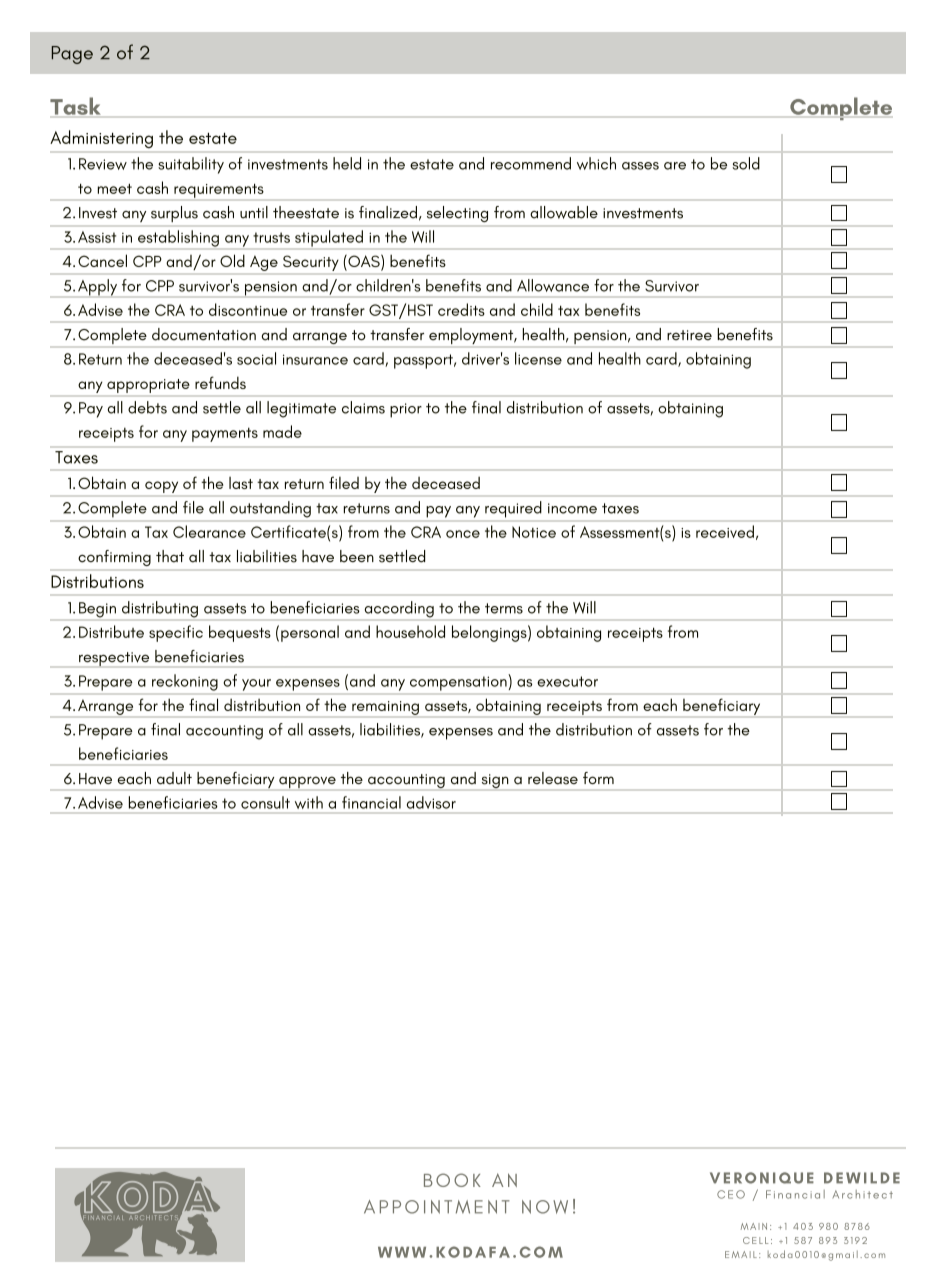 This document has width=936, height=1288. I want to click on advisor, so click(431, 802).
